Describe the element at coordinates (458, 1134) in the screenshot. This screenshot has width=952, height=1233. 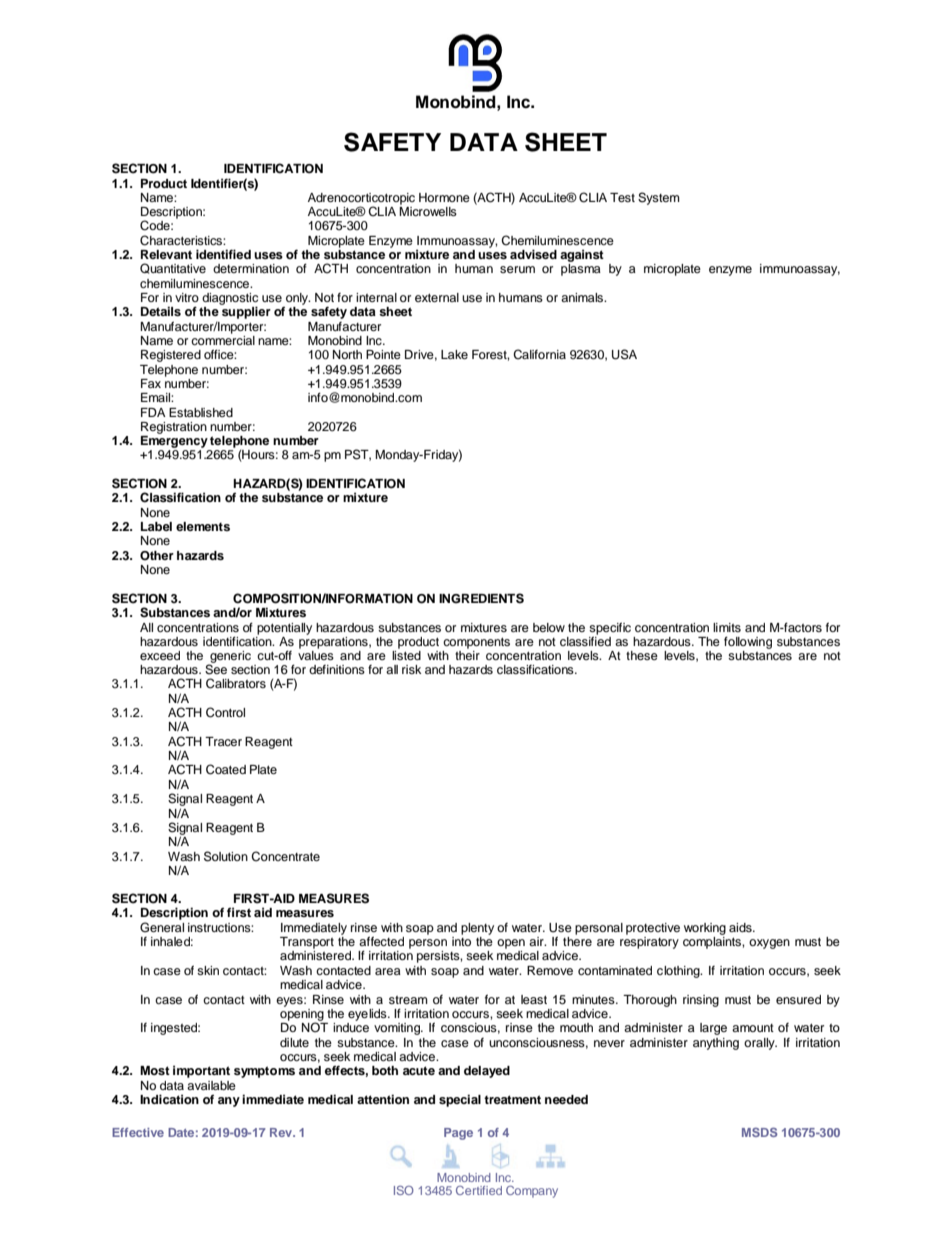
I see `Page` at that location.
